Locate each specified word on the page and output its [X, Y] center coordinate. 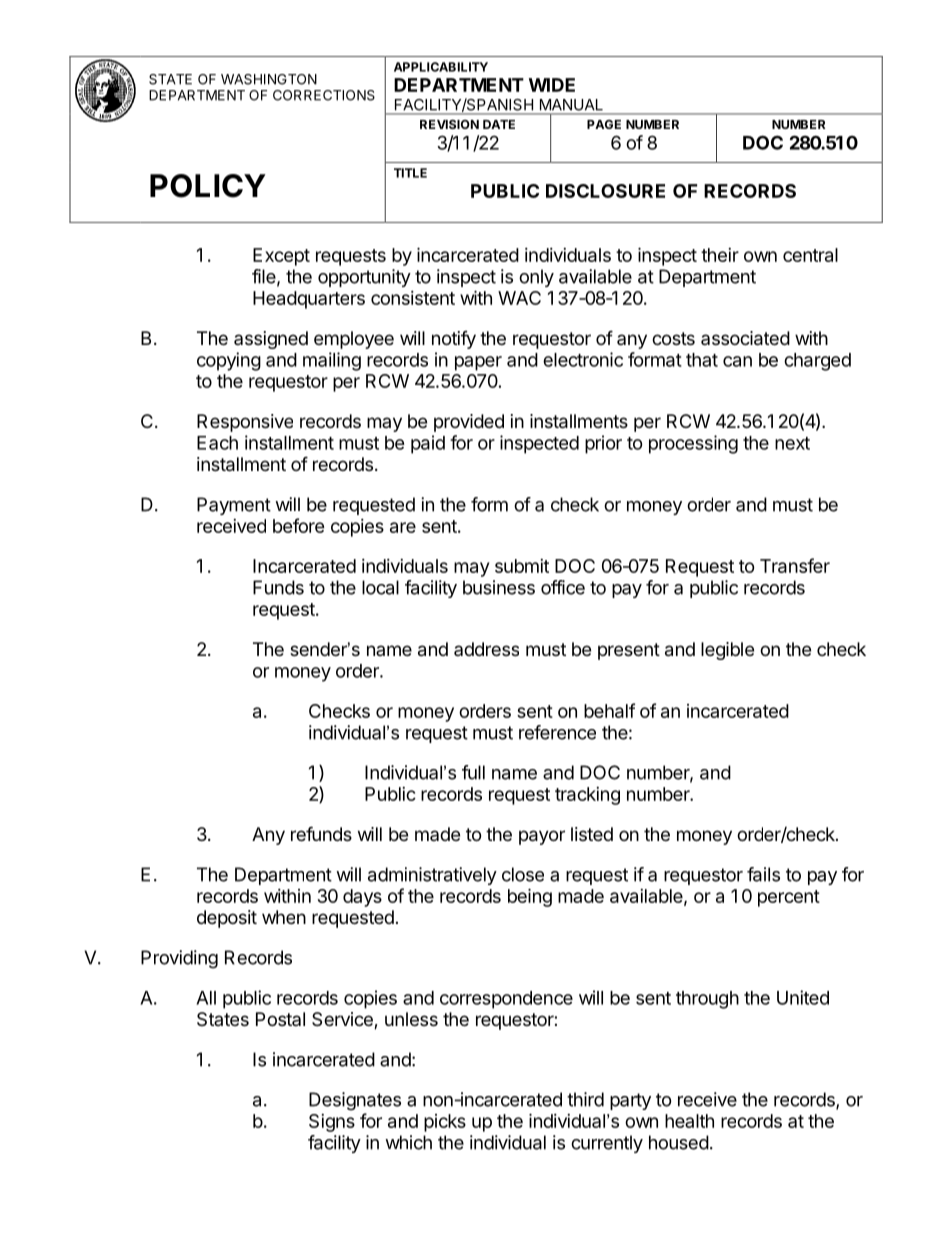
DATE [499, 124]
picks [445, 1123]
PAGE [604, 124]
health [689, 1121]
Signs [332, 1123]
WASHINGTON [269, 79]
